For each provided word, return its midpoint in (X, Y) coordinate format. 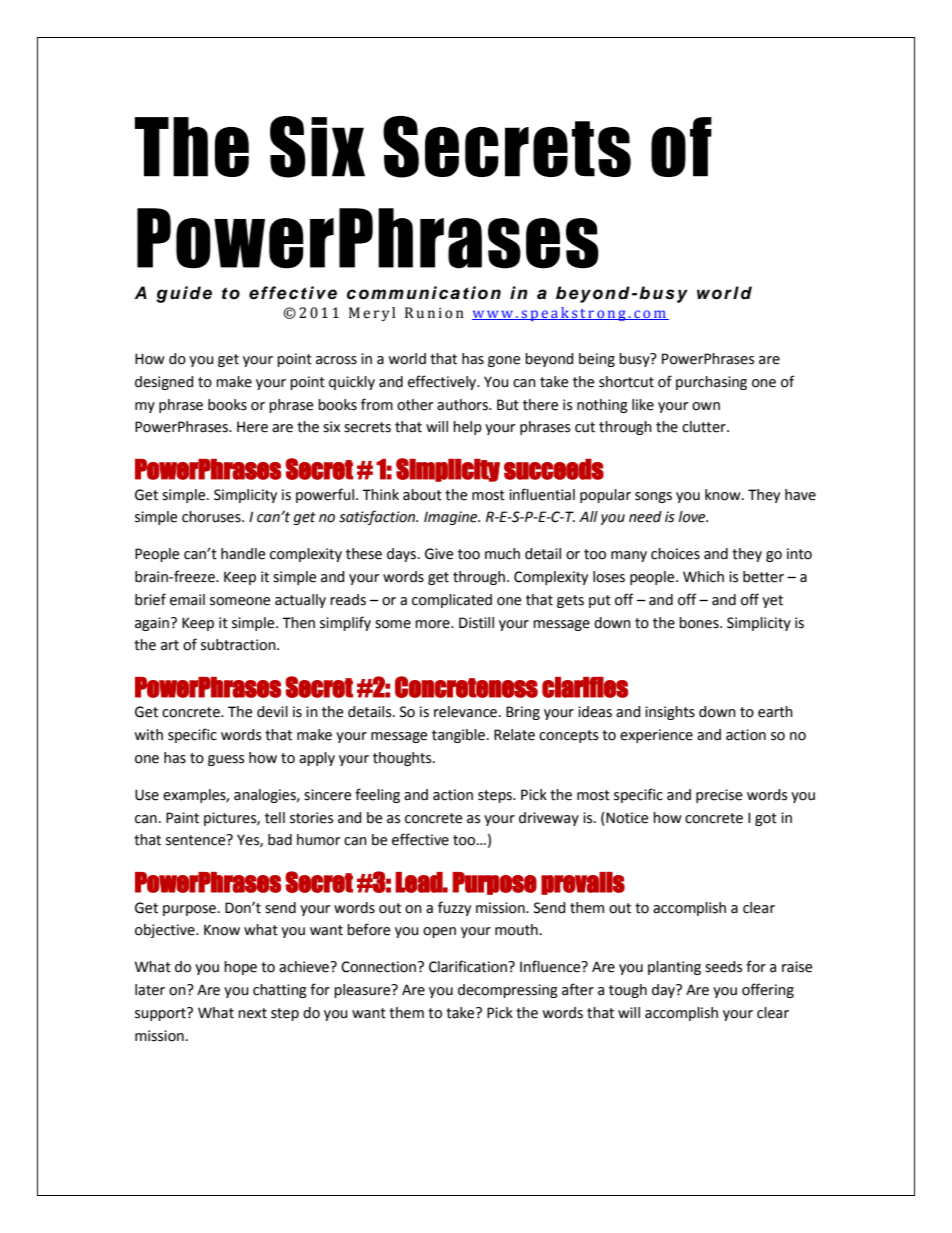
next (252, 1013)
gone (504, 361)
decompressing (508, 991)
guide (184, 294)
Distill (476, 623)
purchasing (711, 383)
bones (700, 623)
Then (298, 623)
